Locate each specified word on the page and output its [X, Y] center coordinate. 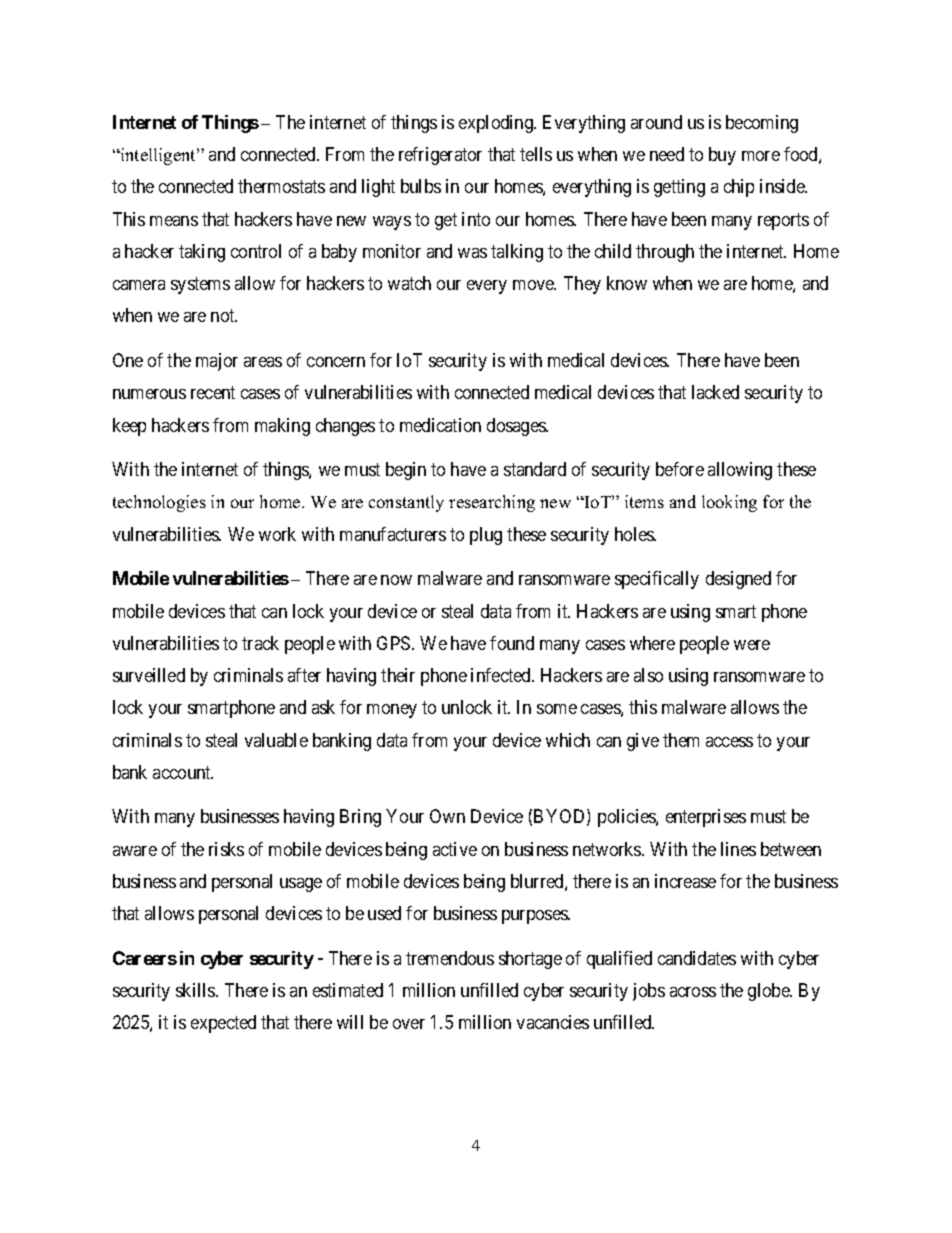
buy [722, 156]
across [693, 992]
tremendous [450, 958]
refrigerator [440, 156]
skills [196, 990]
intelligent [158, 156]
